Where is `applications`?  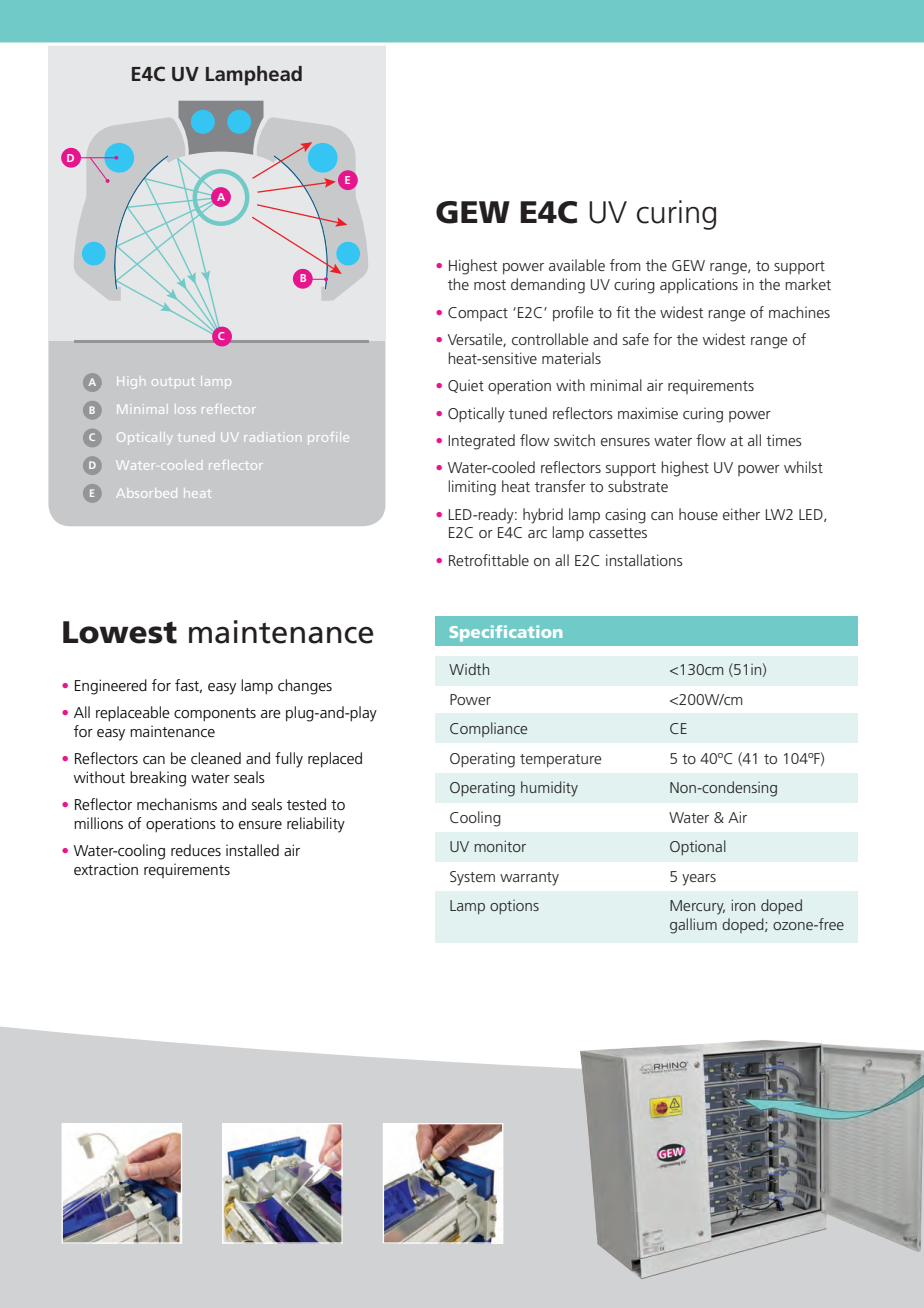
applications is located at coordinates (699, 285).
